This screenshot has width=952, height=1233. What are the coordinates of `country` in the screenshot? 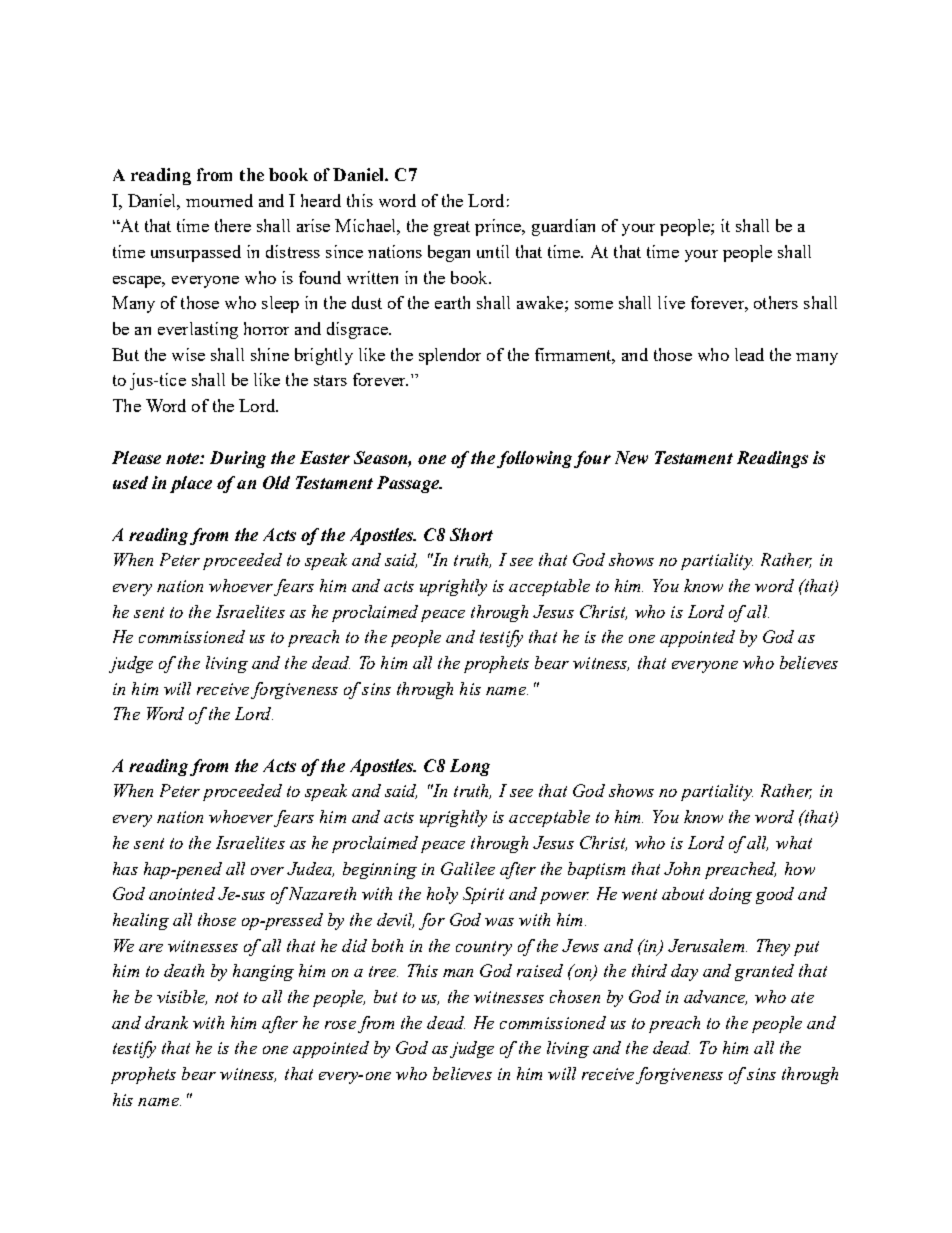 It's located at (484, 948).
